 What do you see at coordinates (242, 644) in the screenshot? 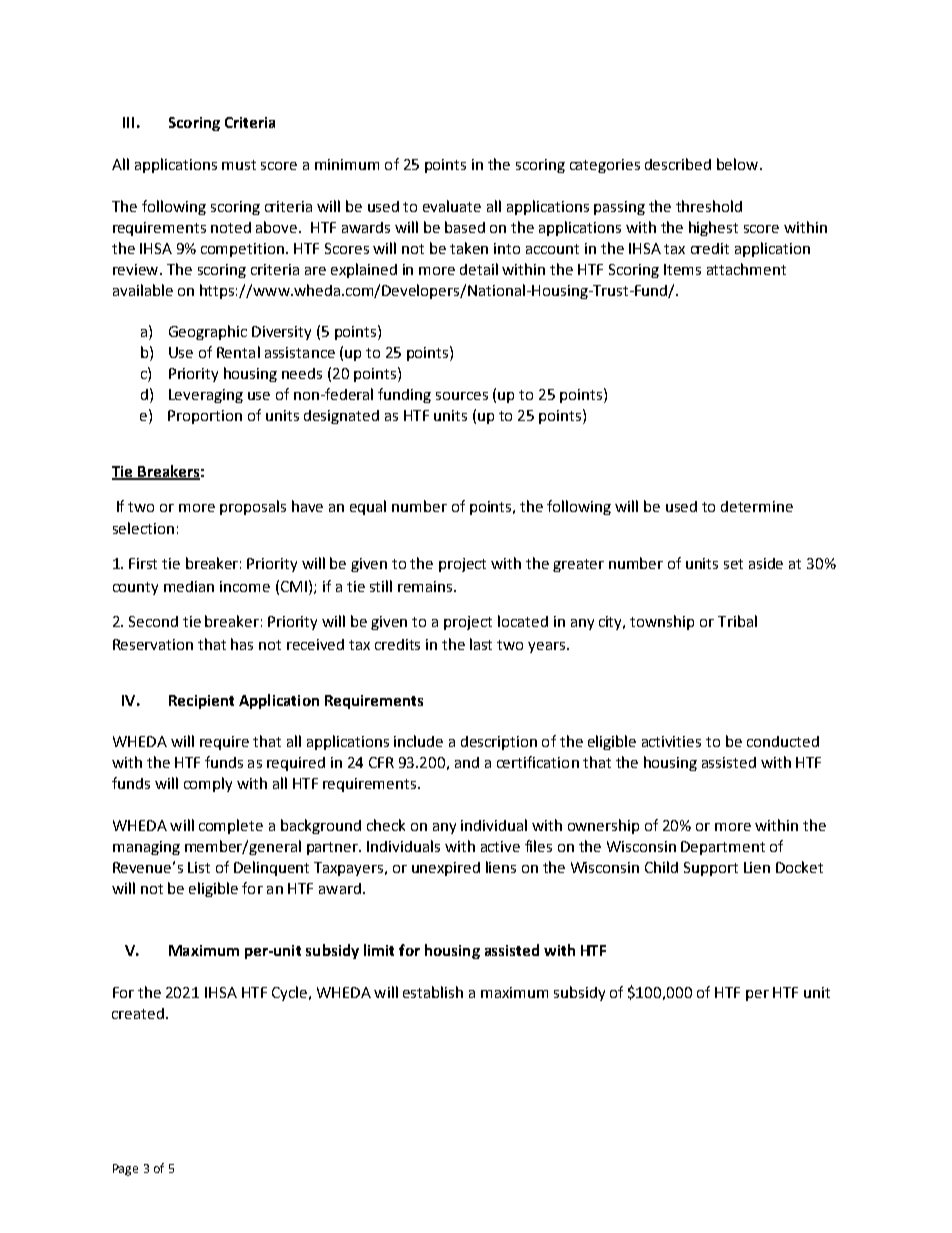
I see `has` at bounding box center [242, 644].
